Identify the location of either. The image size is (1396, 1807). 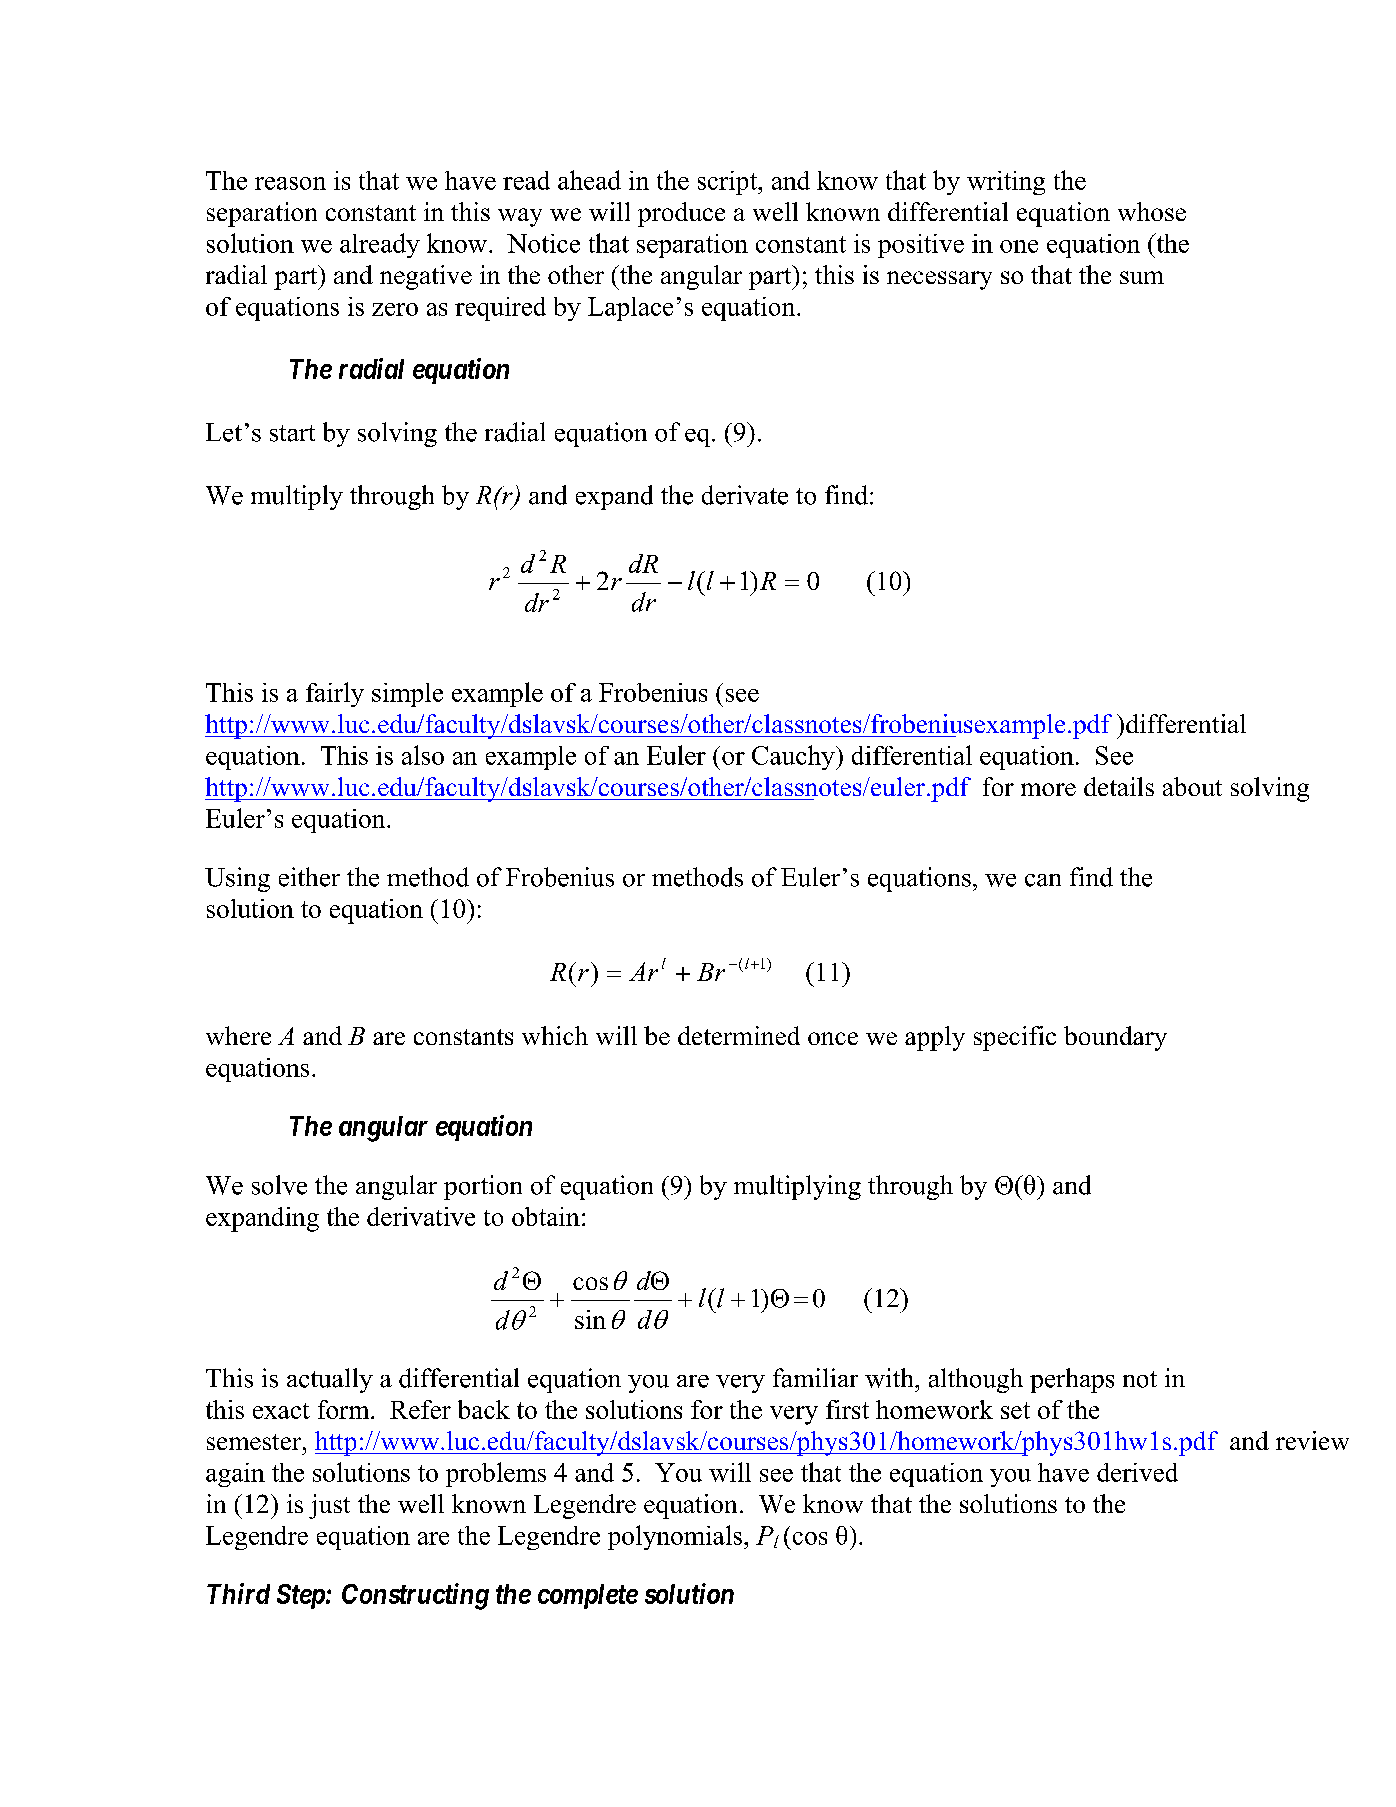
(309, 877).
